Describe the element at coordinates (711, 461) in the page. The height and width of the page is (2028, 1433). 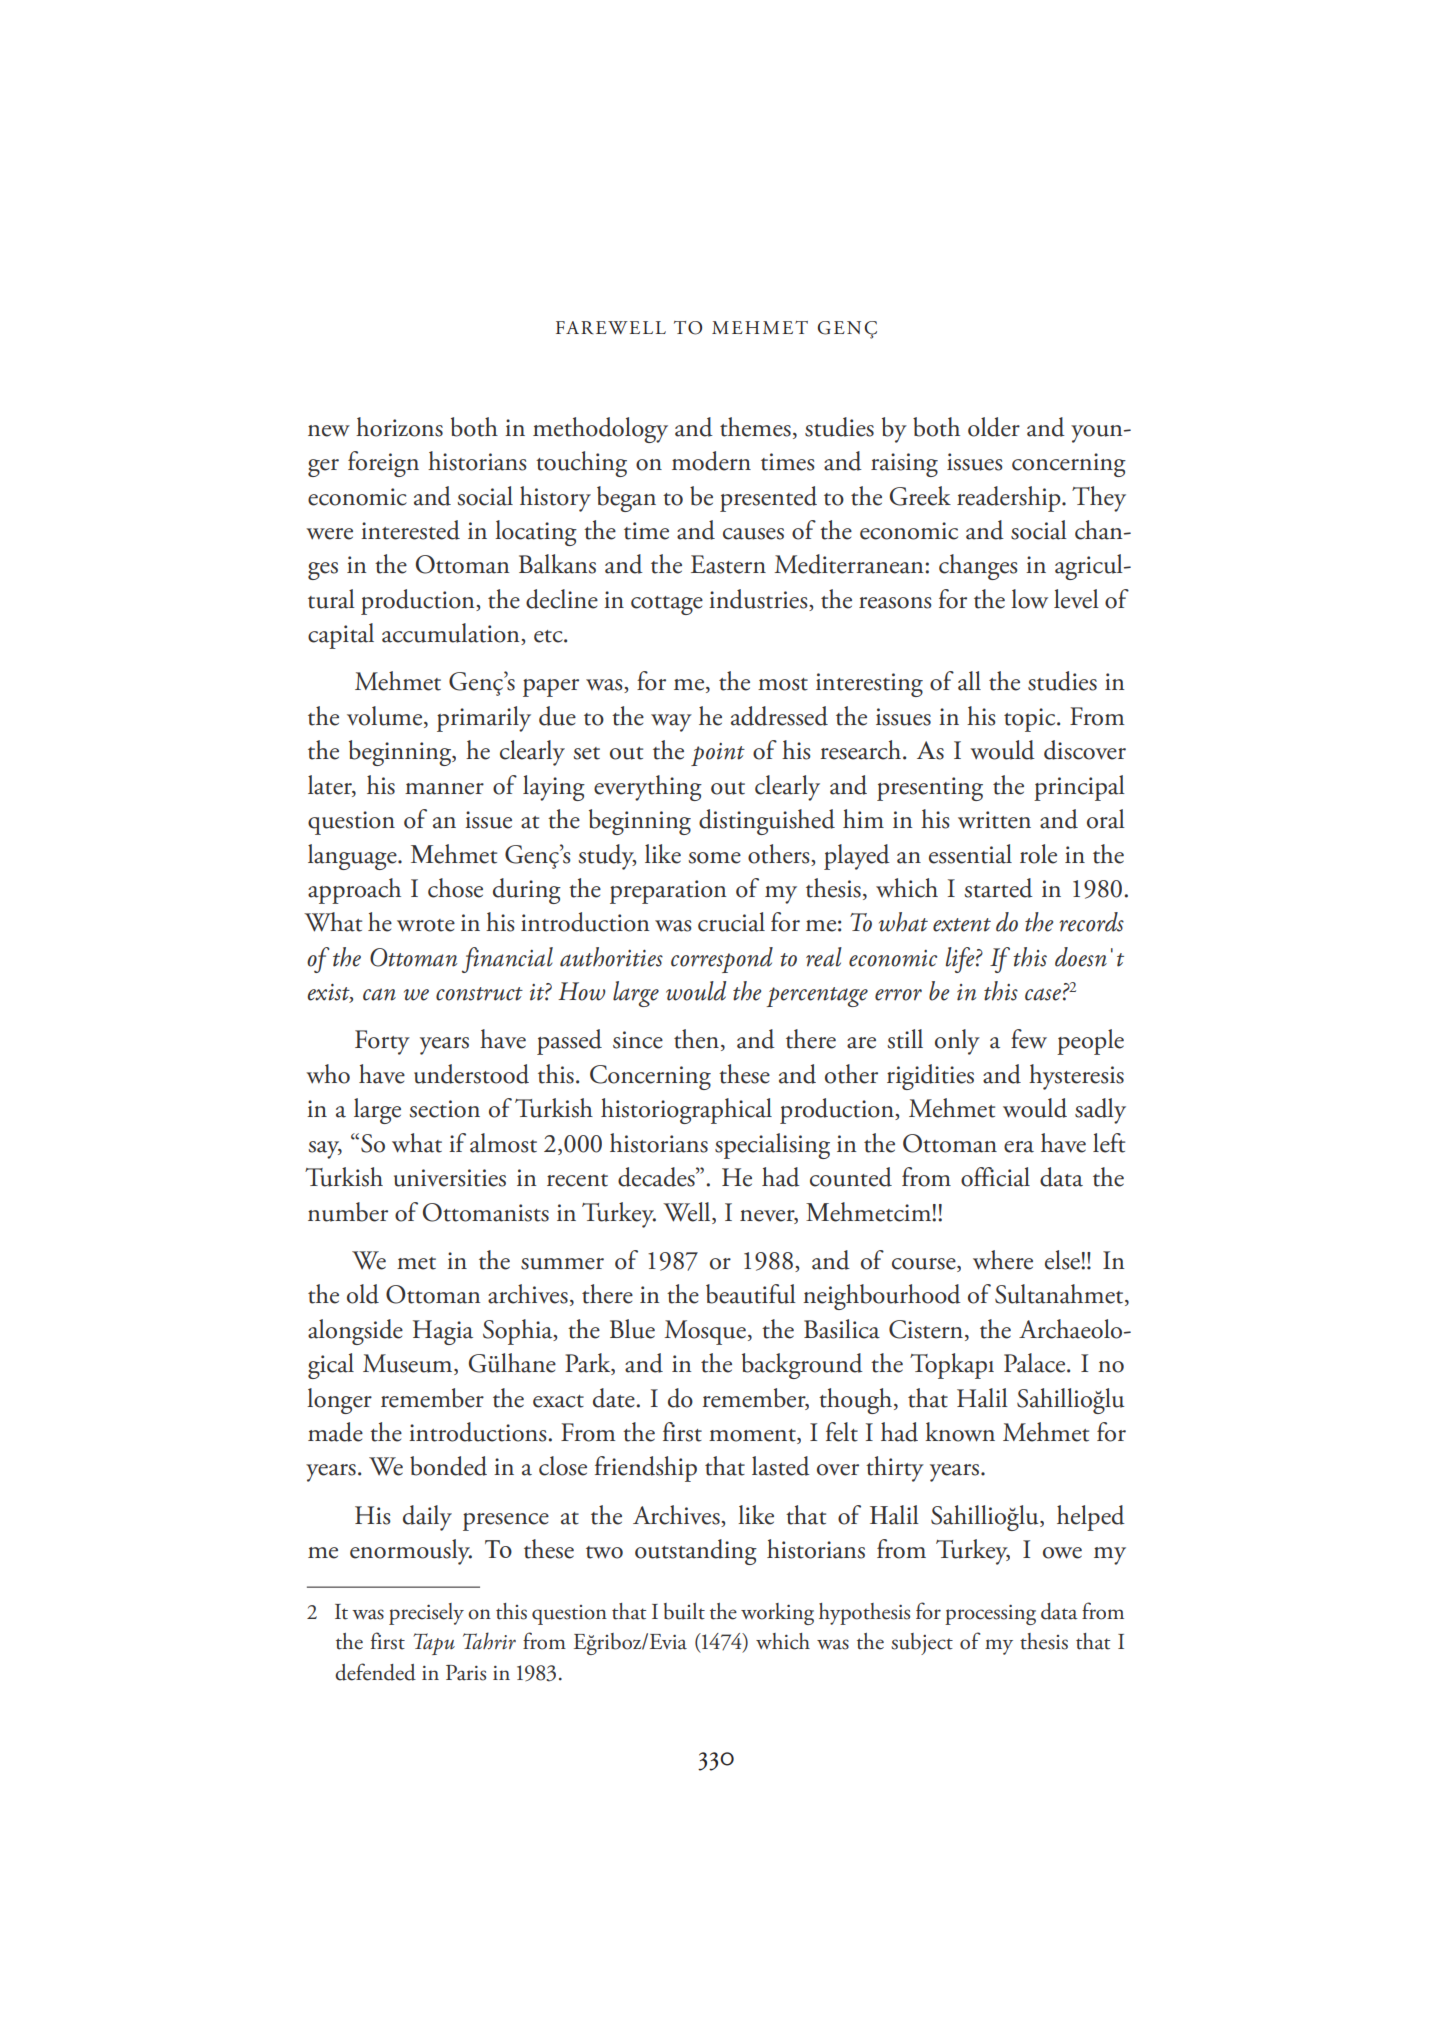
I see `modern` at that location.
